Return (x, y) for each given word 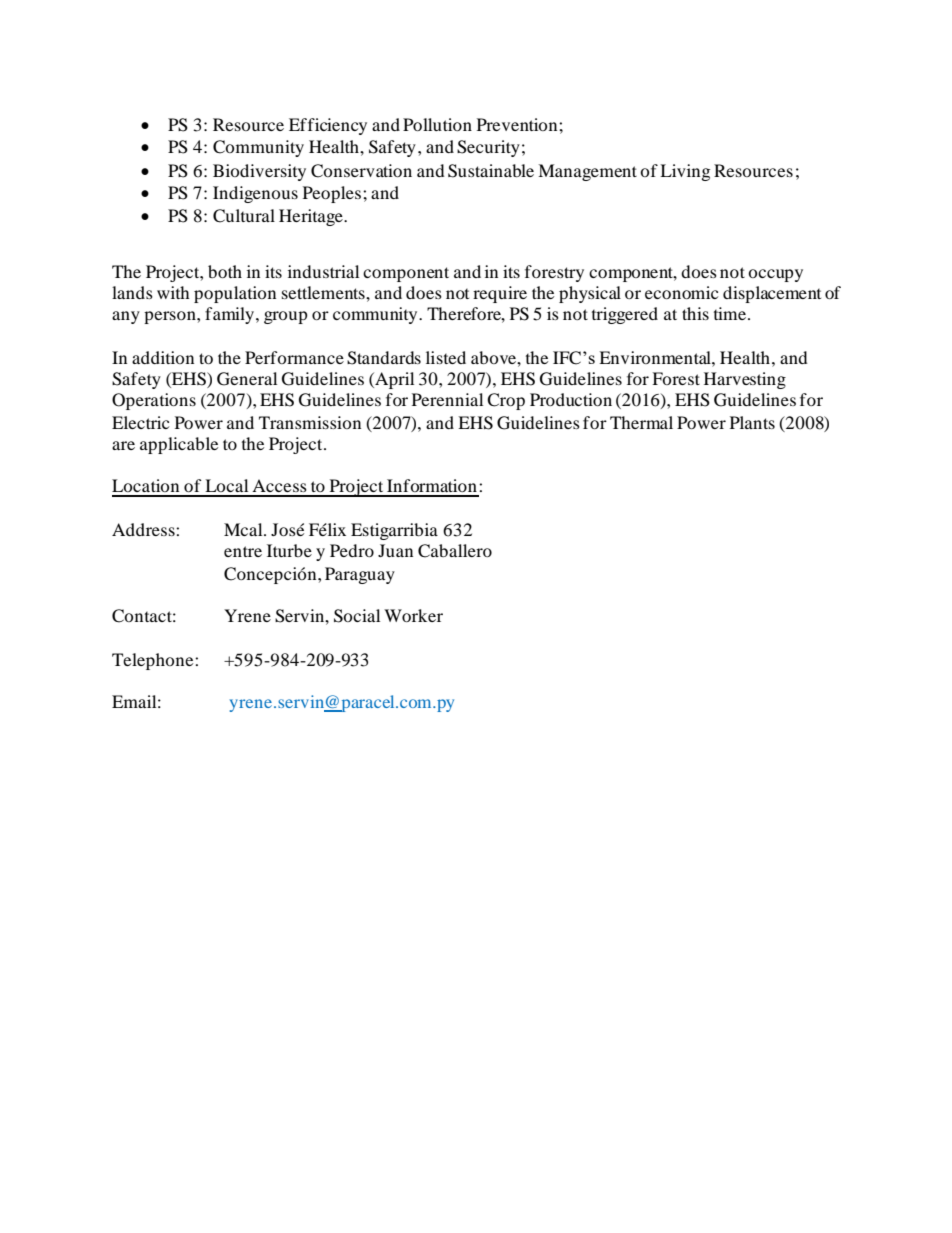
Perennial (447, 399)
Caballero (455, 551)
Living (685, 172)
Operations (154, 401)
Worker (413, 615)
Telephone (154, 661)
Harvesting (745, 380)
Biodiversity (259, 172)
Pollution (437, 124)
